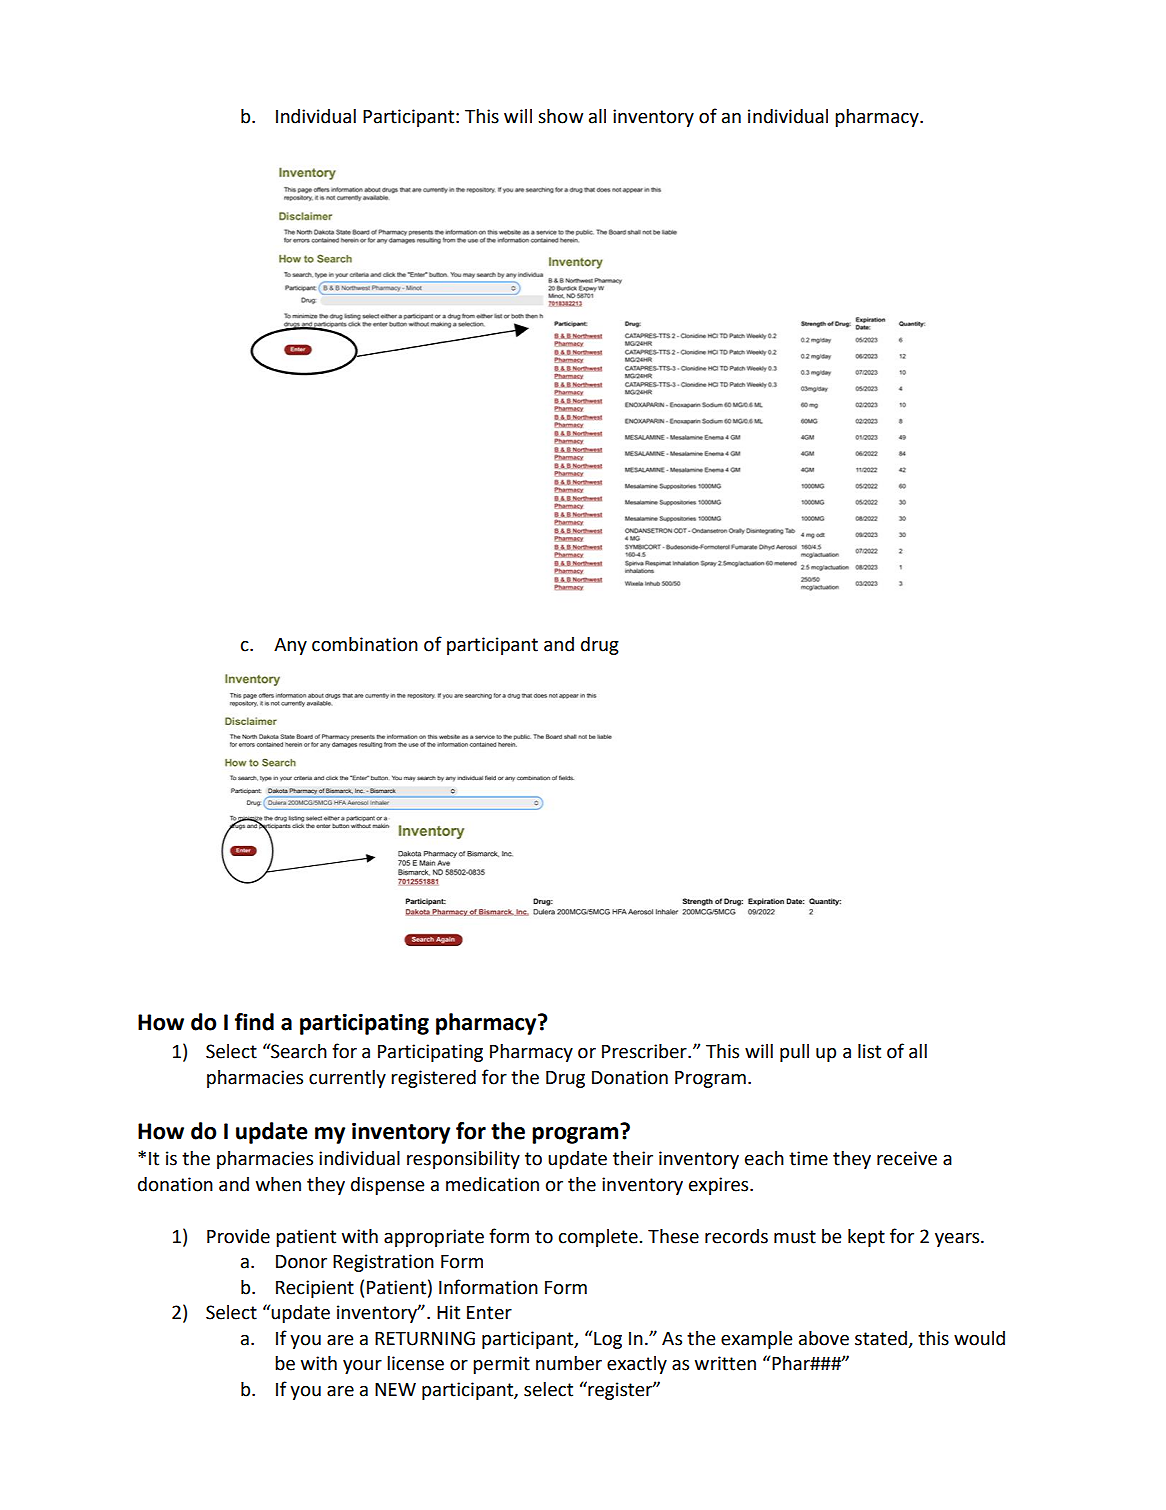  Describe the element at coordinates (463, 1160) in the screenshot. I see `responsibility` at that location.
